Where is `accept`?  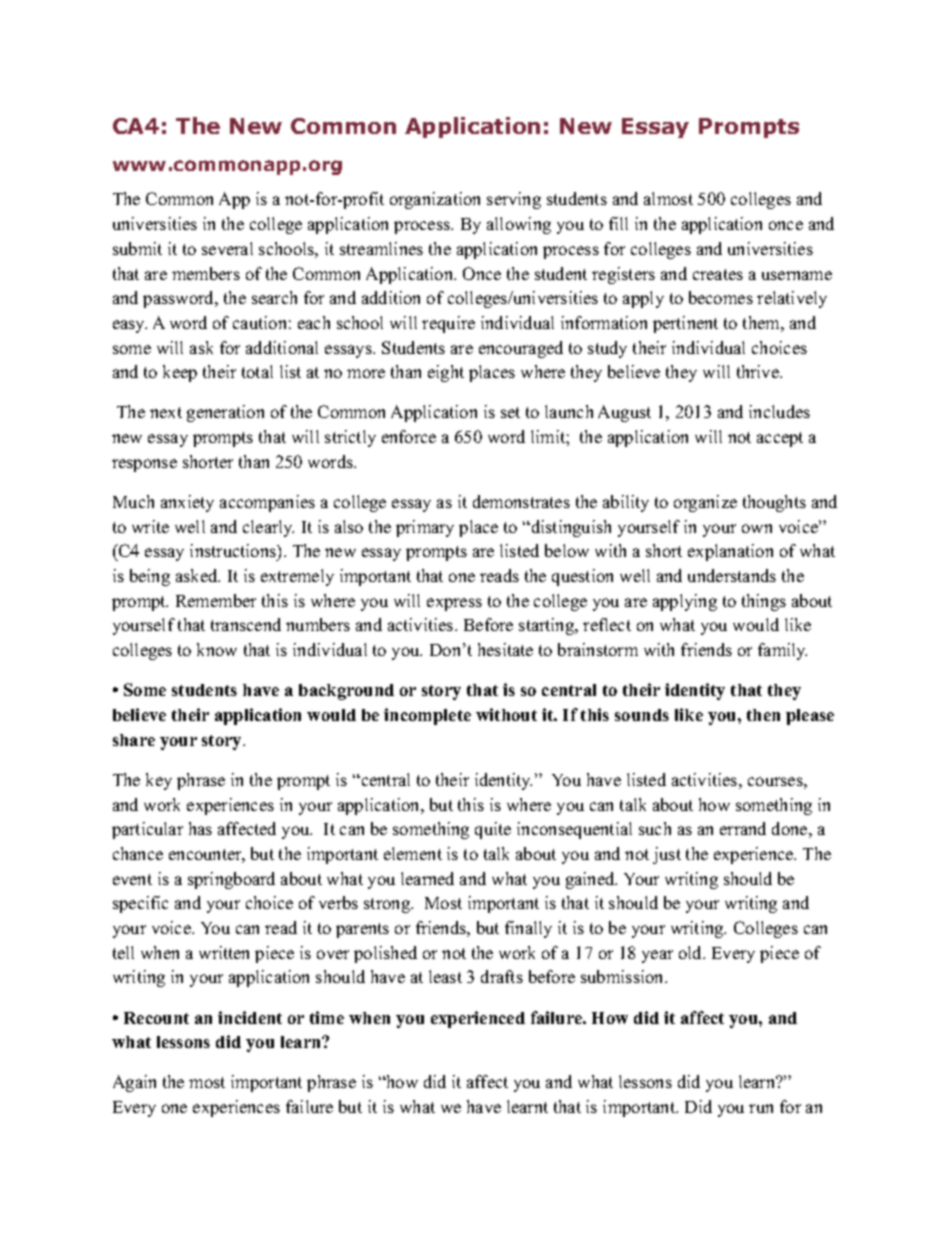 accept is located at coordinates (780, 439).
